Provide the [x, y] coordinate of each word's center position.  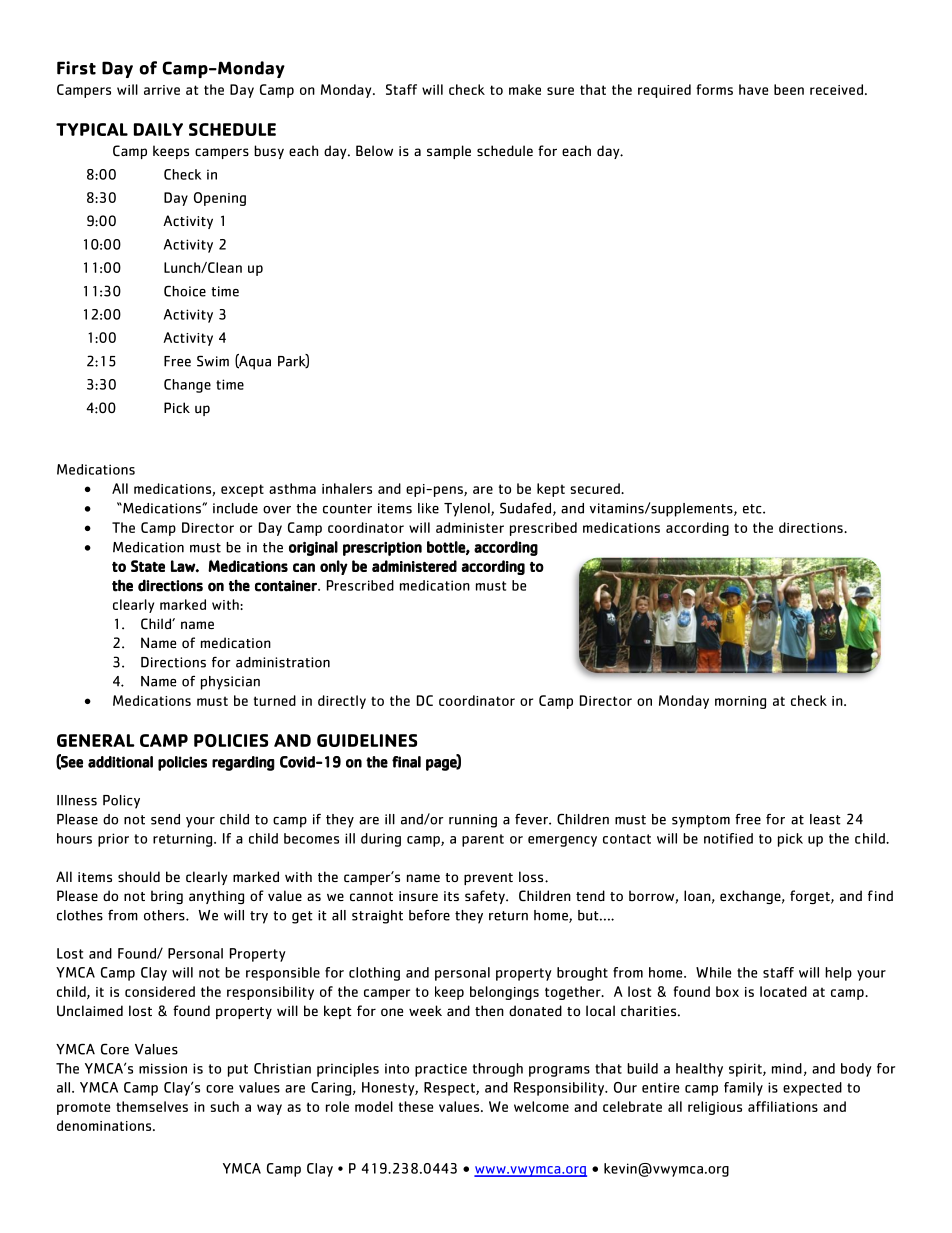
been [789, 89]
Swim [213, 361]
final [406, 762]
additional [120, 762]
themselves [152, 1106]
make [525, 89]
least [825, 819]
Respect [450, 1089]
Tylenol [468, 510]
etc [753, 509]
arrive [162, 90]
